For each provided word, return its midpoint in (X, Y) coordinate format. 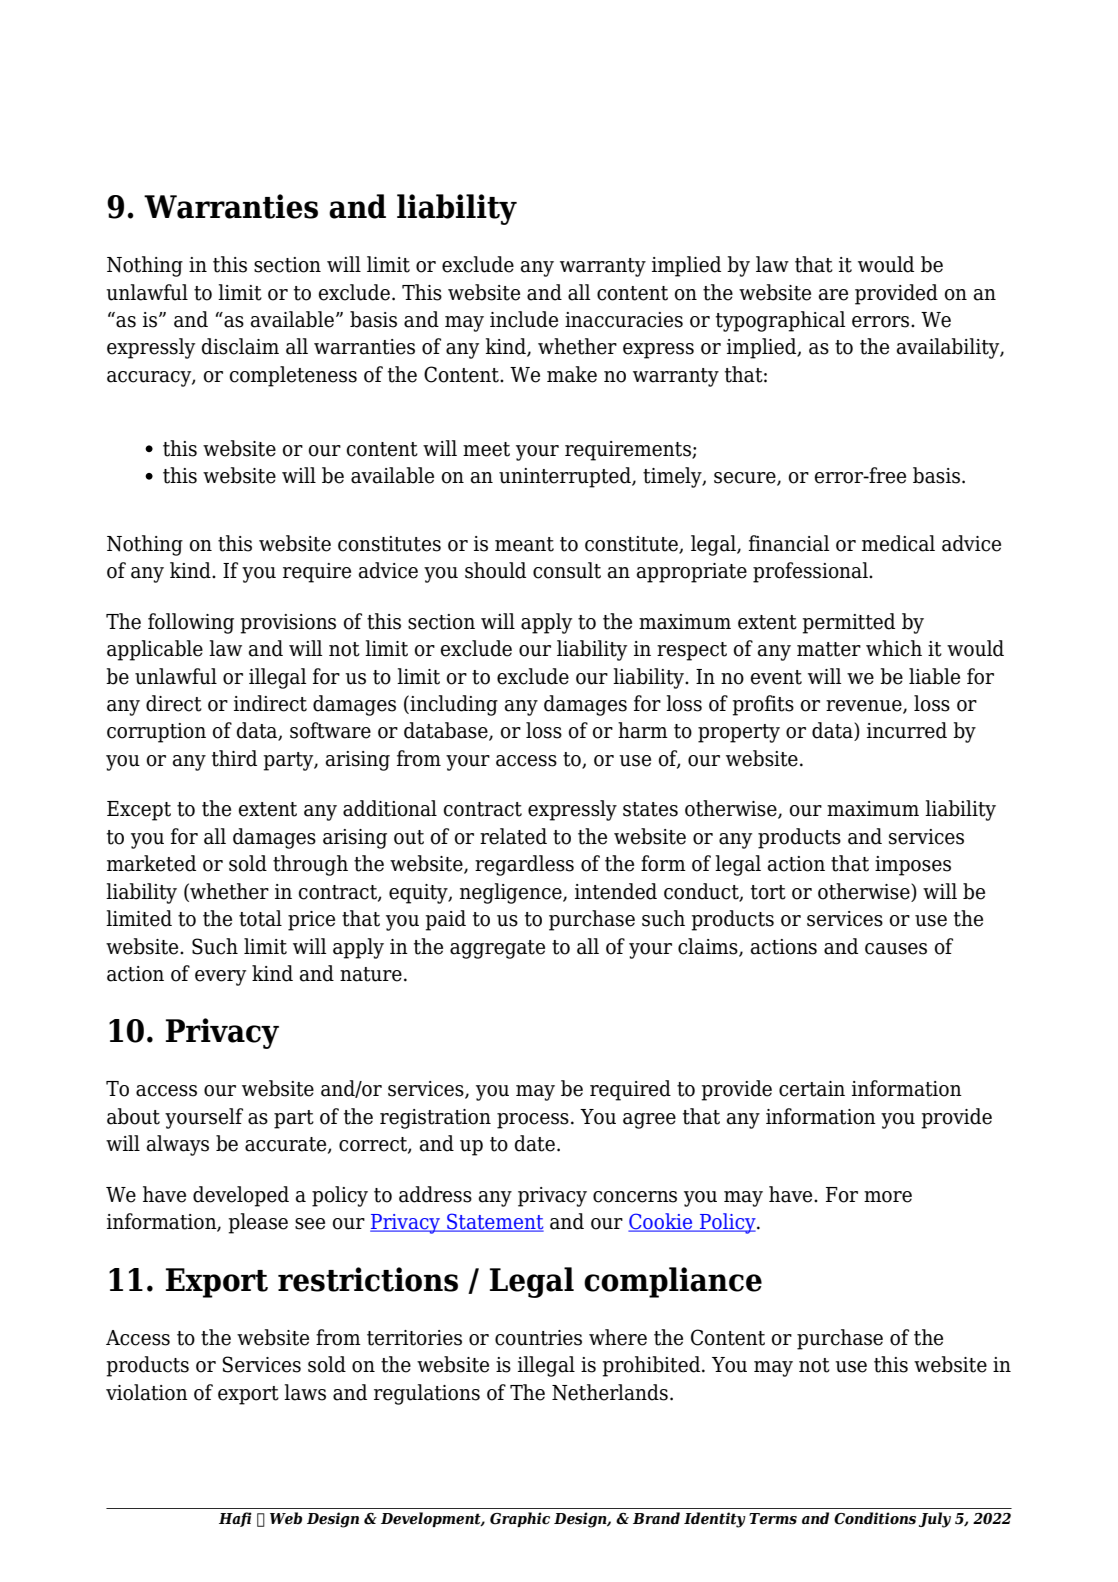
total (260, 918)
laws (305, 1392)
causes (896, 949)
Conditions (875, 1518)
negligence (512, 893)
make (572, 374)
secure (746, 479)
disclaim (240, 346)
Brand (656, 1518)
